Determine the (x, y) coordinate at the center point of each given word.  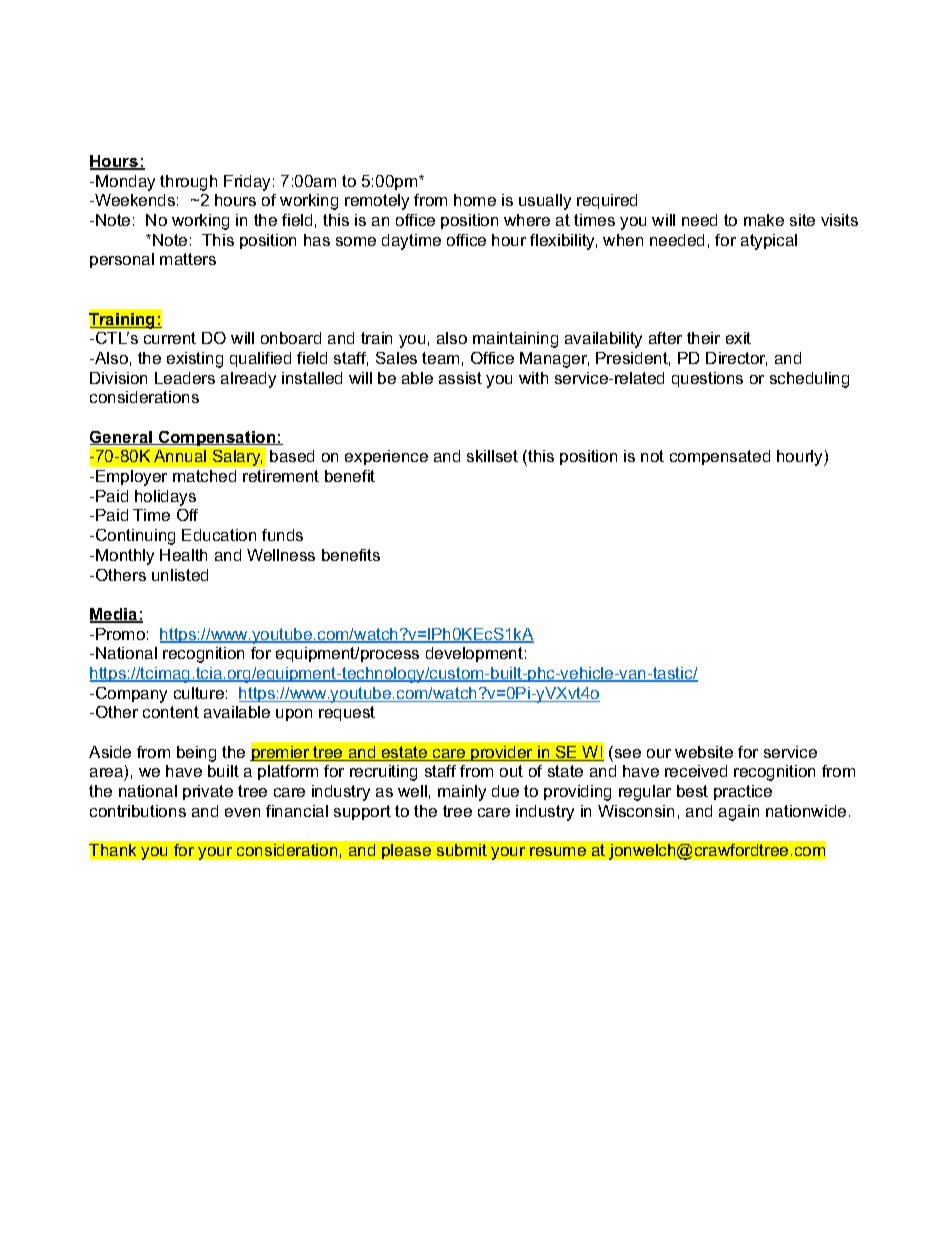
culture (199, 693)
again (739, 813)
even (242, 812)
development (474, 654)
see (628, 753)
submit (462, 850)
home (475, 200)
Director (736, 359)
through (188, 183)
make (764, 220)
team (440, 358)
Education (219, 535)
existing (195, 360)
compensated (720, 457)
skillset (492, 456)
